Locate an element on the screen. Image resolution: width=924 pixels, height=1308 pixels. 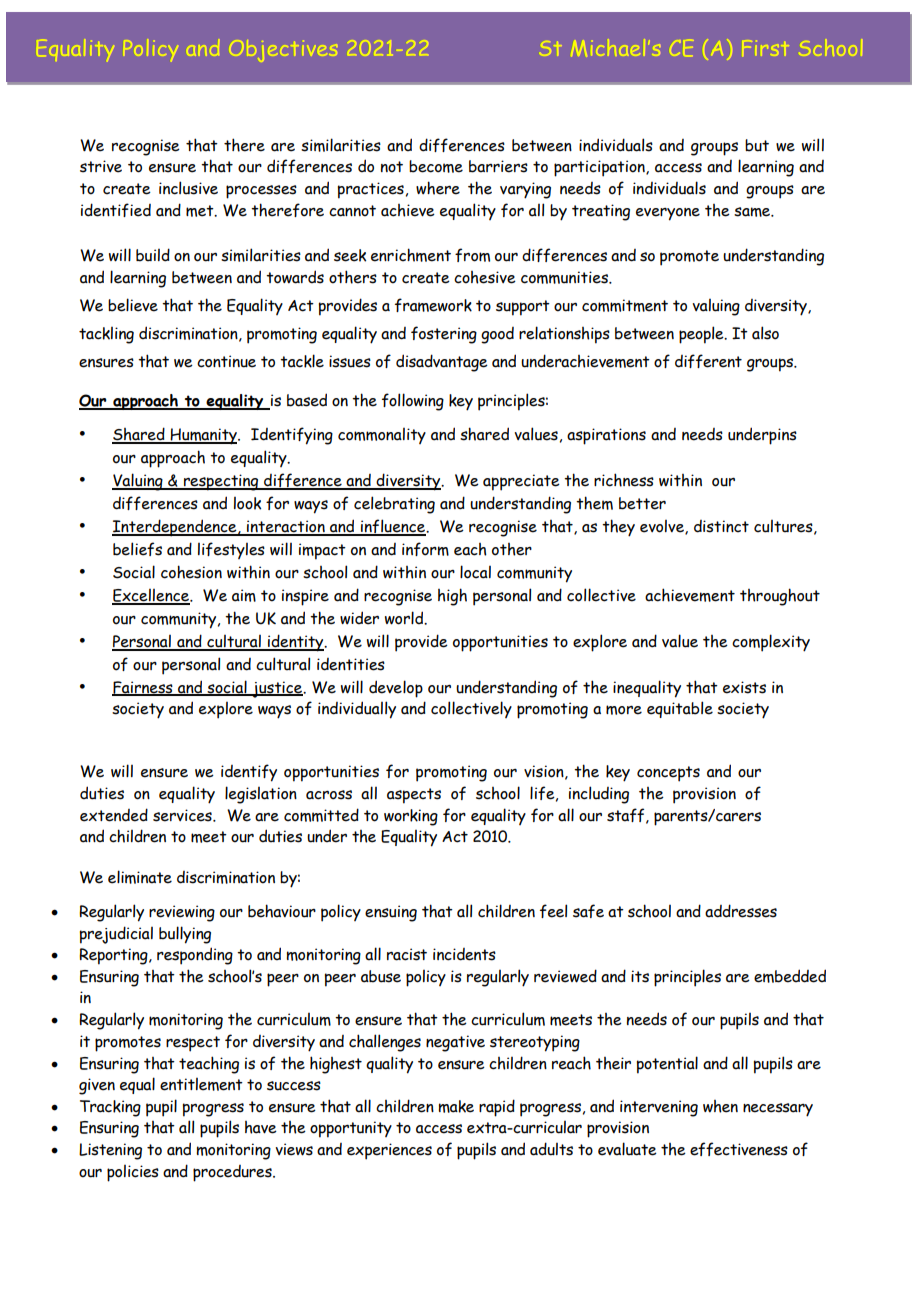
policies is located at coordinates (133, 1173).
